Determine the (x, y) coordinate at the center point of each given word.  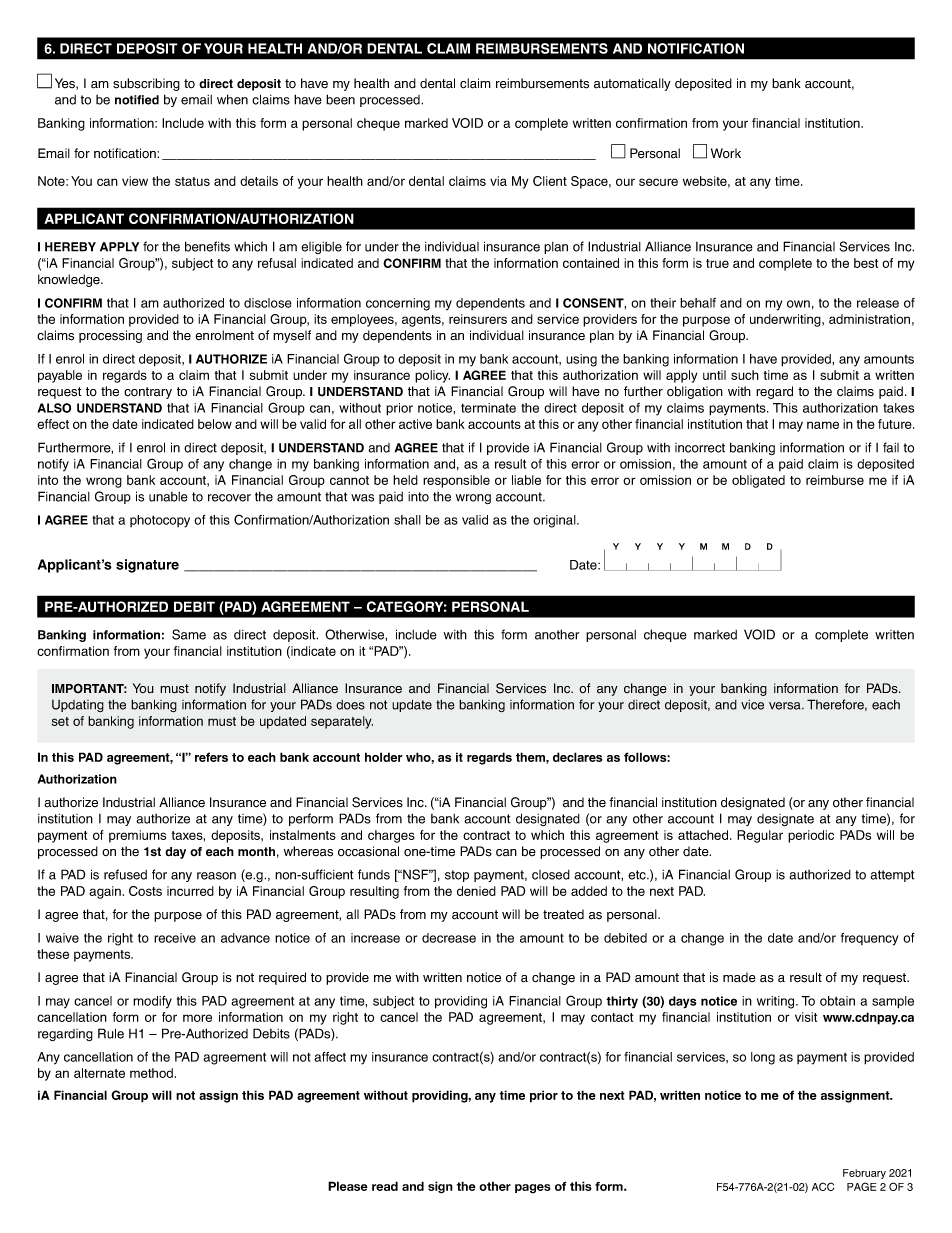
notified (137, 100)
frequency (869, 939)
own (798, 304)
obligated (758, 481)
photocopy (160, 521)
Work (726, 153)
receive (175, 938)
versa (786, 706)
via (498, 181)
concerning (398, 304)
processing (110, 336)
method (151, 1073)
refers (211, 757)
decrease (449, 938)
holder (384, 757)
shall (407, 520)
